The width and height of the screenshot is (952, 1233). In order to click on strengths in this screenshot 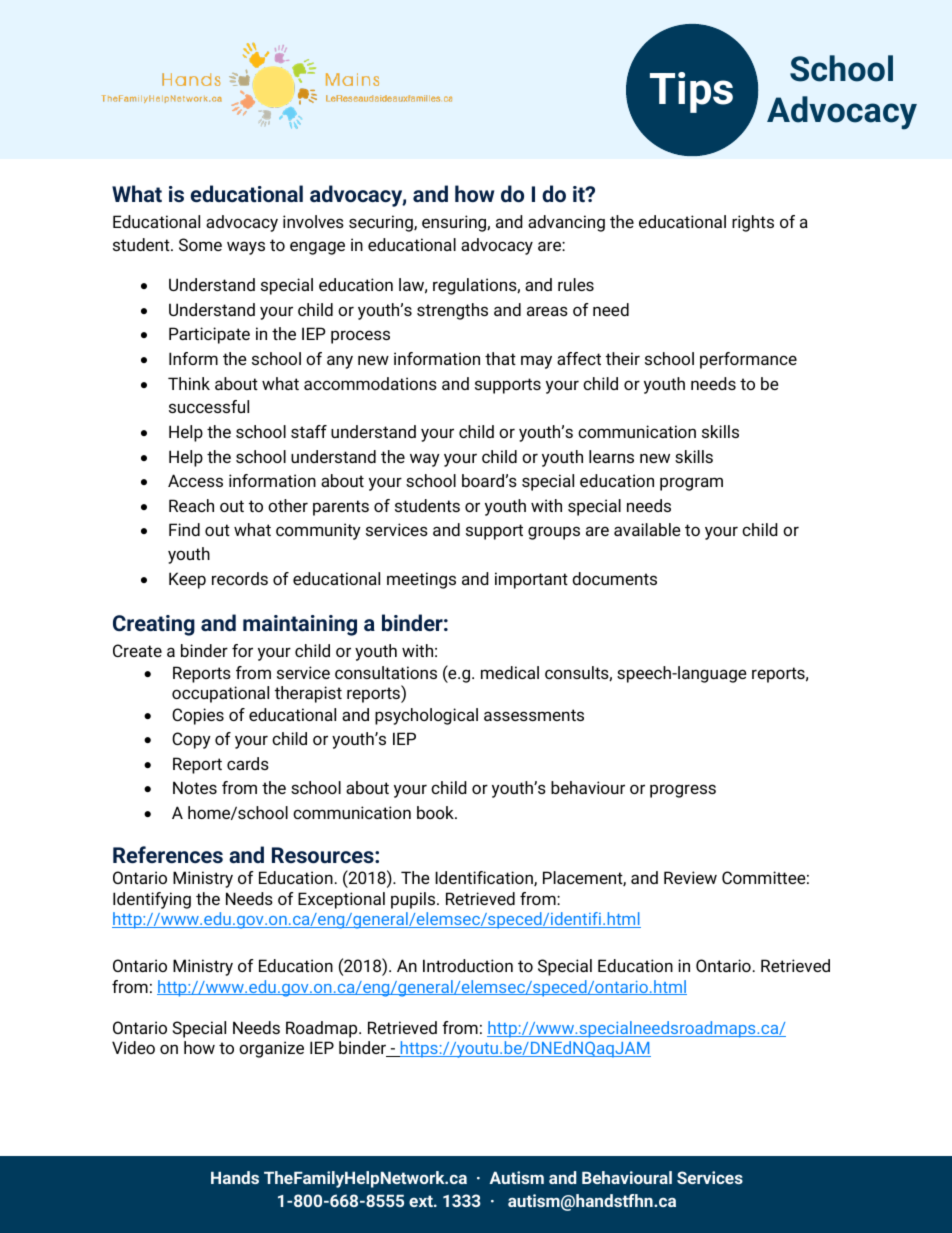, I will do `click(452, 311)`.
